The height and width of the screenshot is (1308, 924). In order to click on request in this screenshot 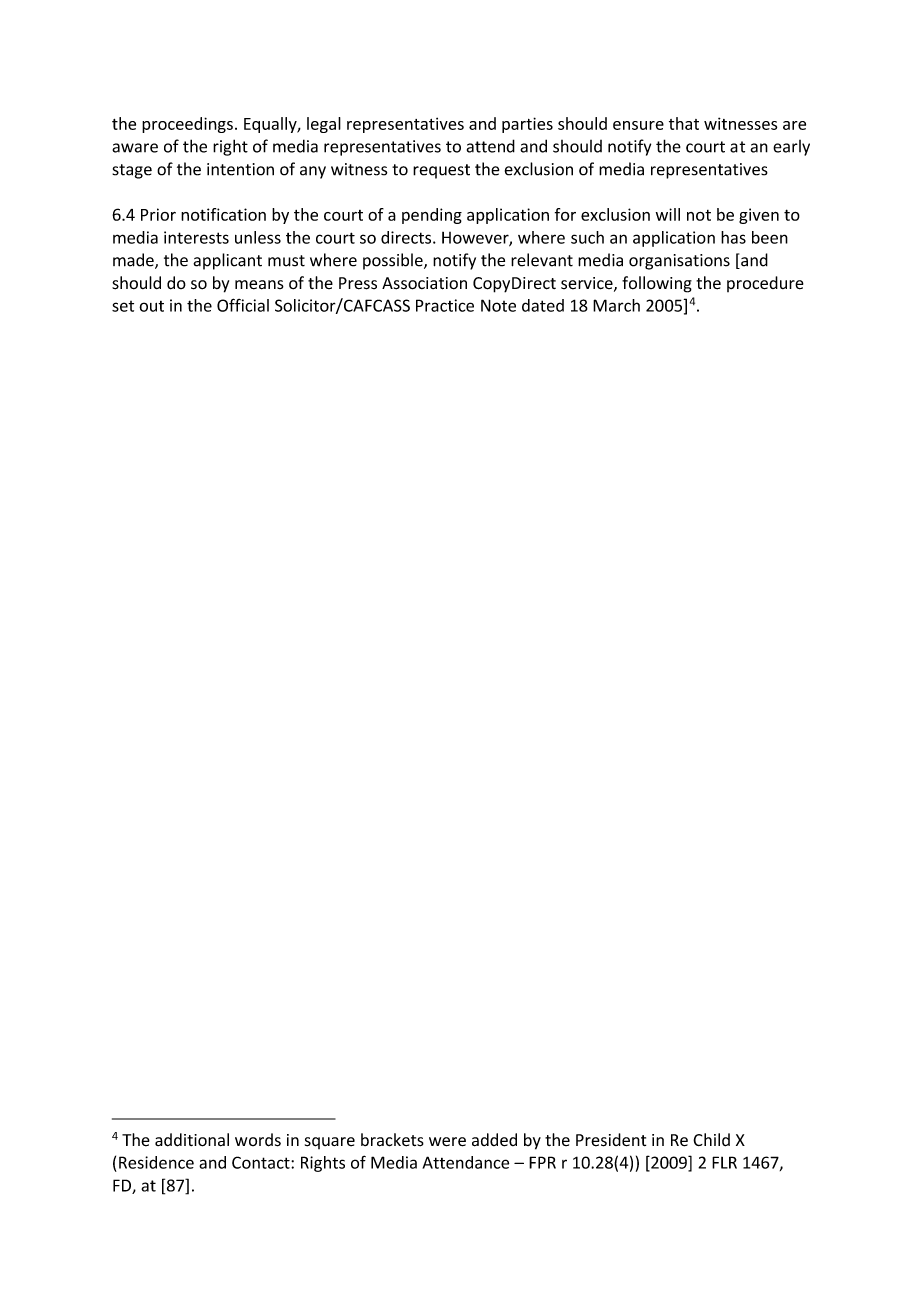, I will do `click(441, 171)`.
